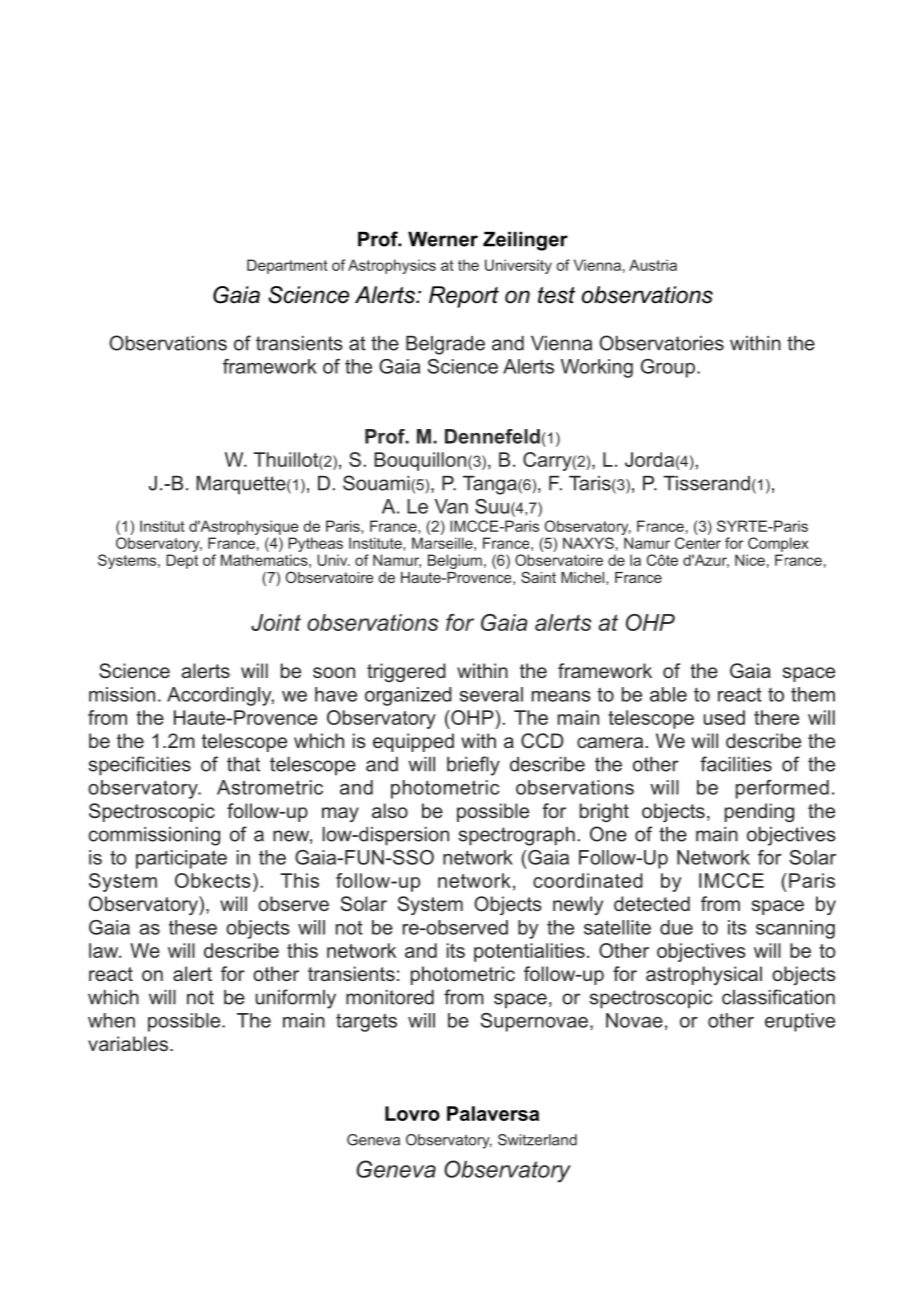 This document has width=924, height=1308. Describe the element at coordinates (111, 1020) in the document. I see `when` at that location.
